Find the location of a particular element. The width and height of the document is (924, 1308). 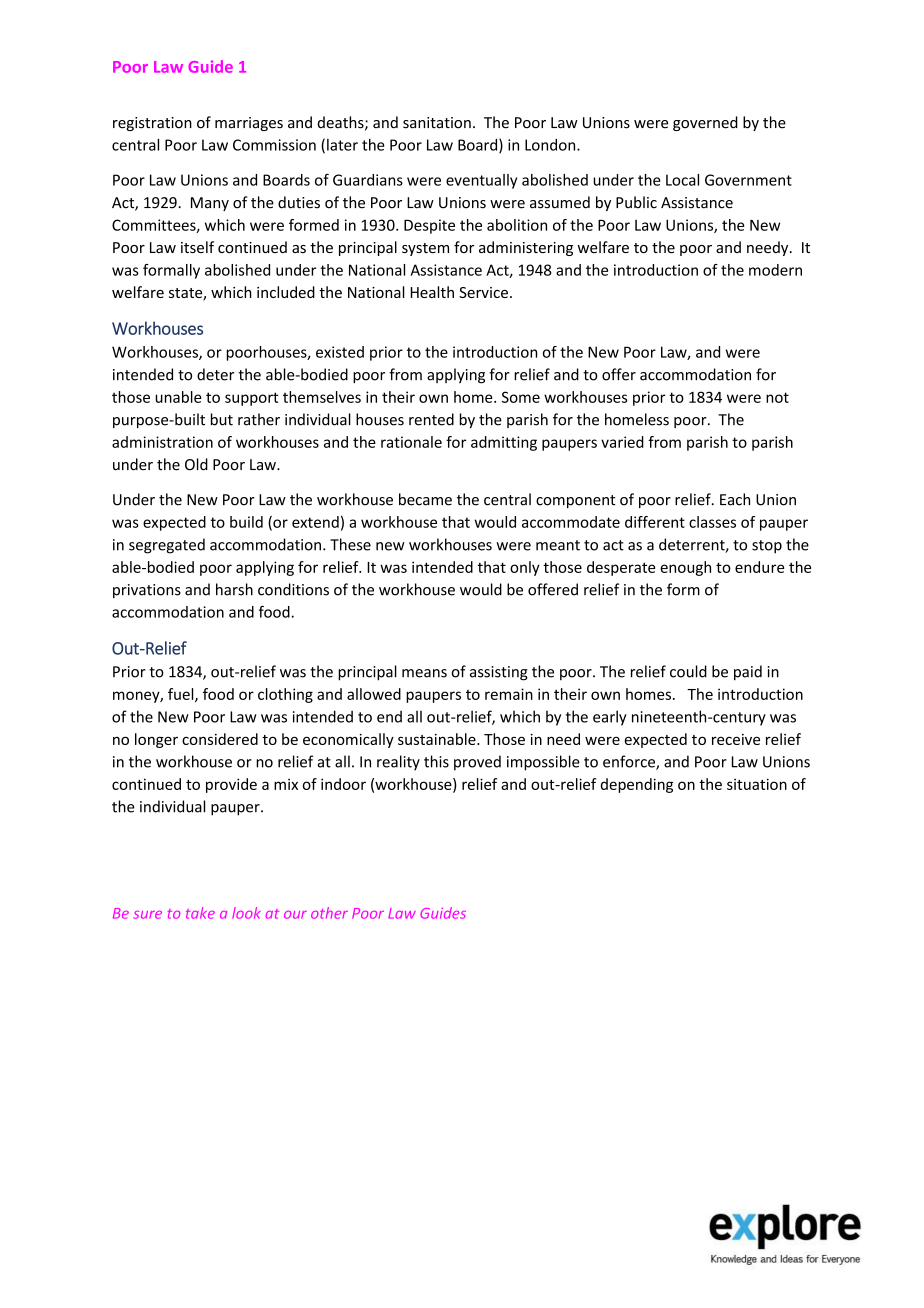

could is located at coordinates (688, 671).
